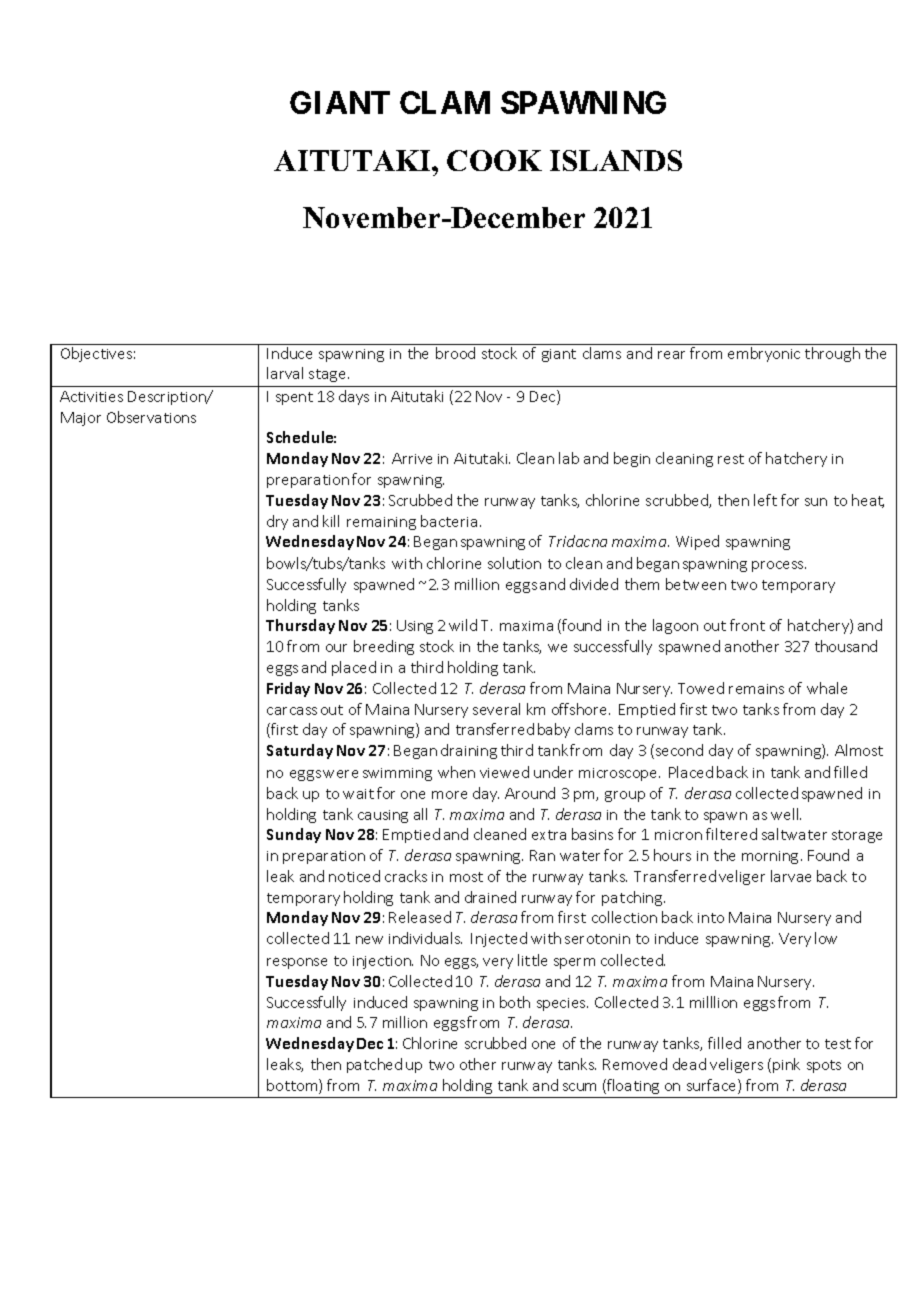  What do you see at coordinates (168, 398) in the image?
I see `Description` at bounding box center [168, 398].
